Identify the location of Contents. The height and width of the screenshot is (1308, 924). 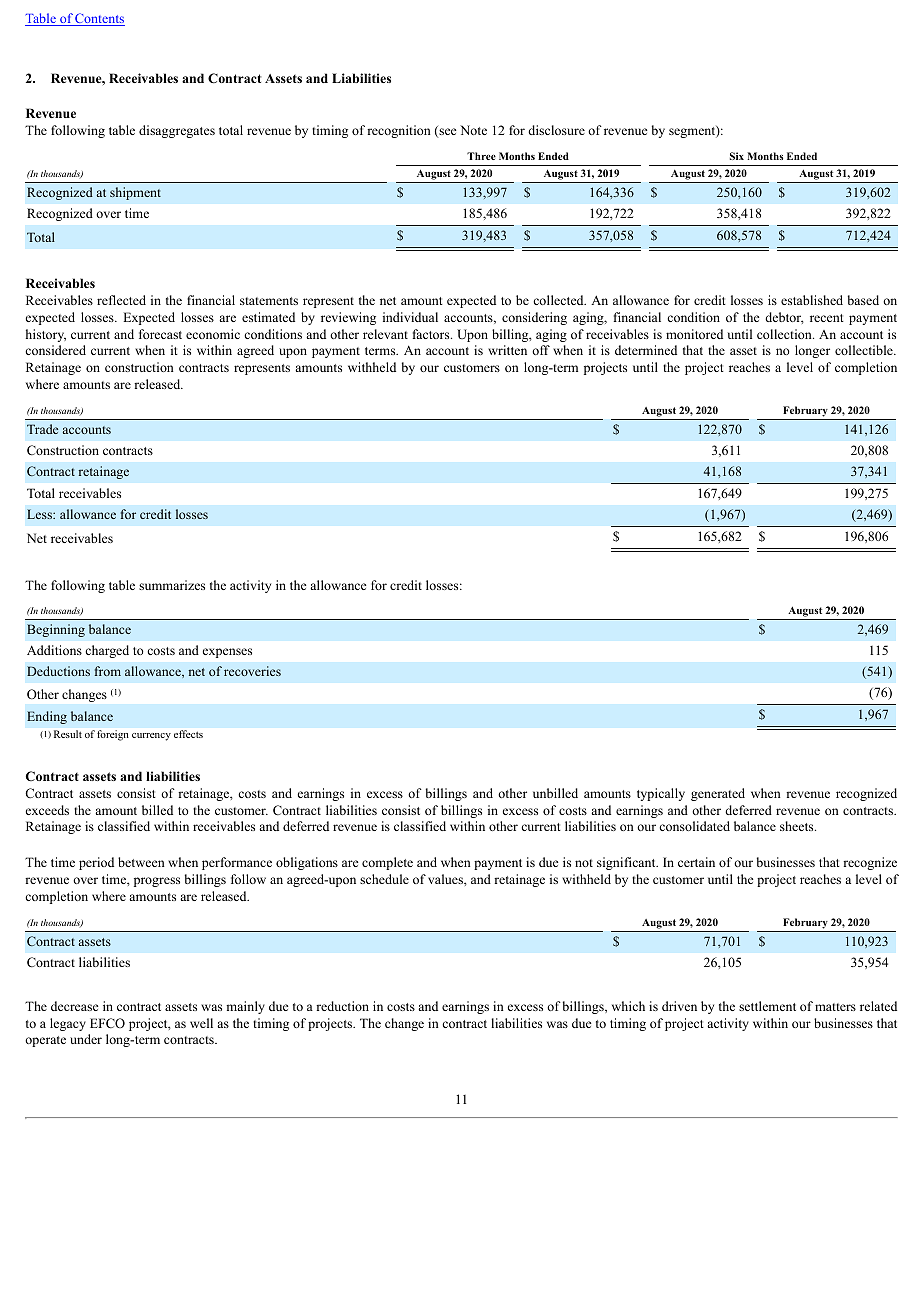
(99, 19).
